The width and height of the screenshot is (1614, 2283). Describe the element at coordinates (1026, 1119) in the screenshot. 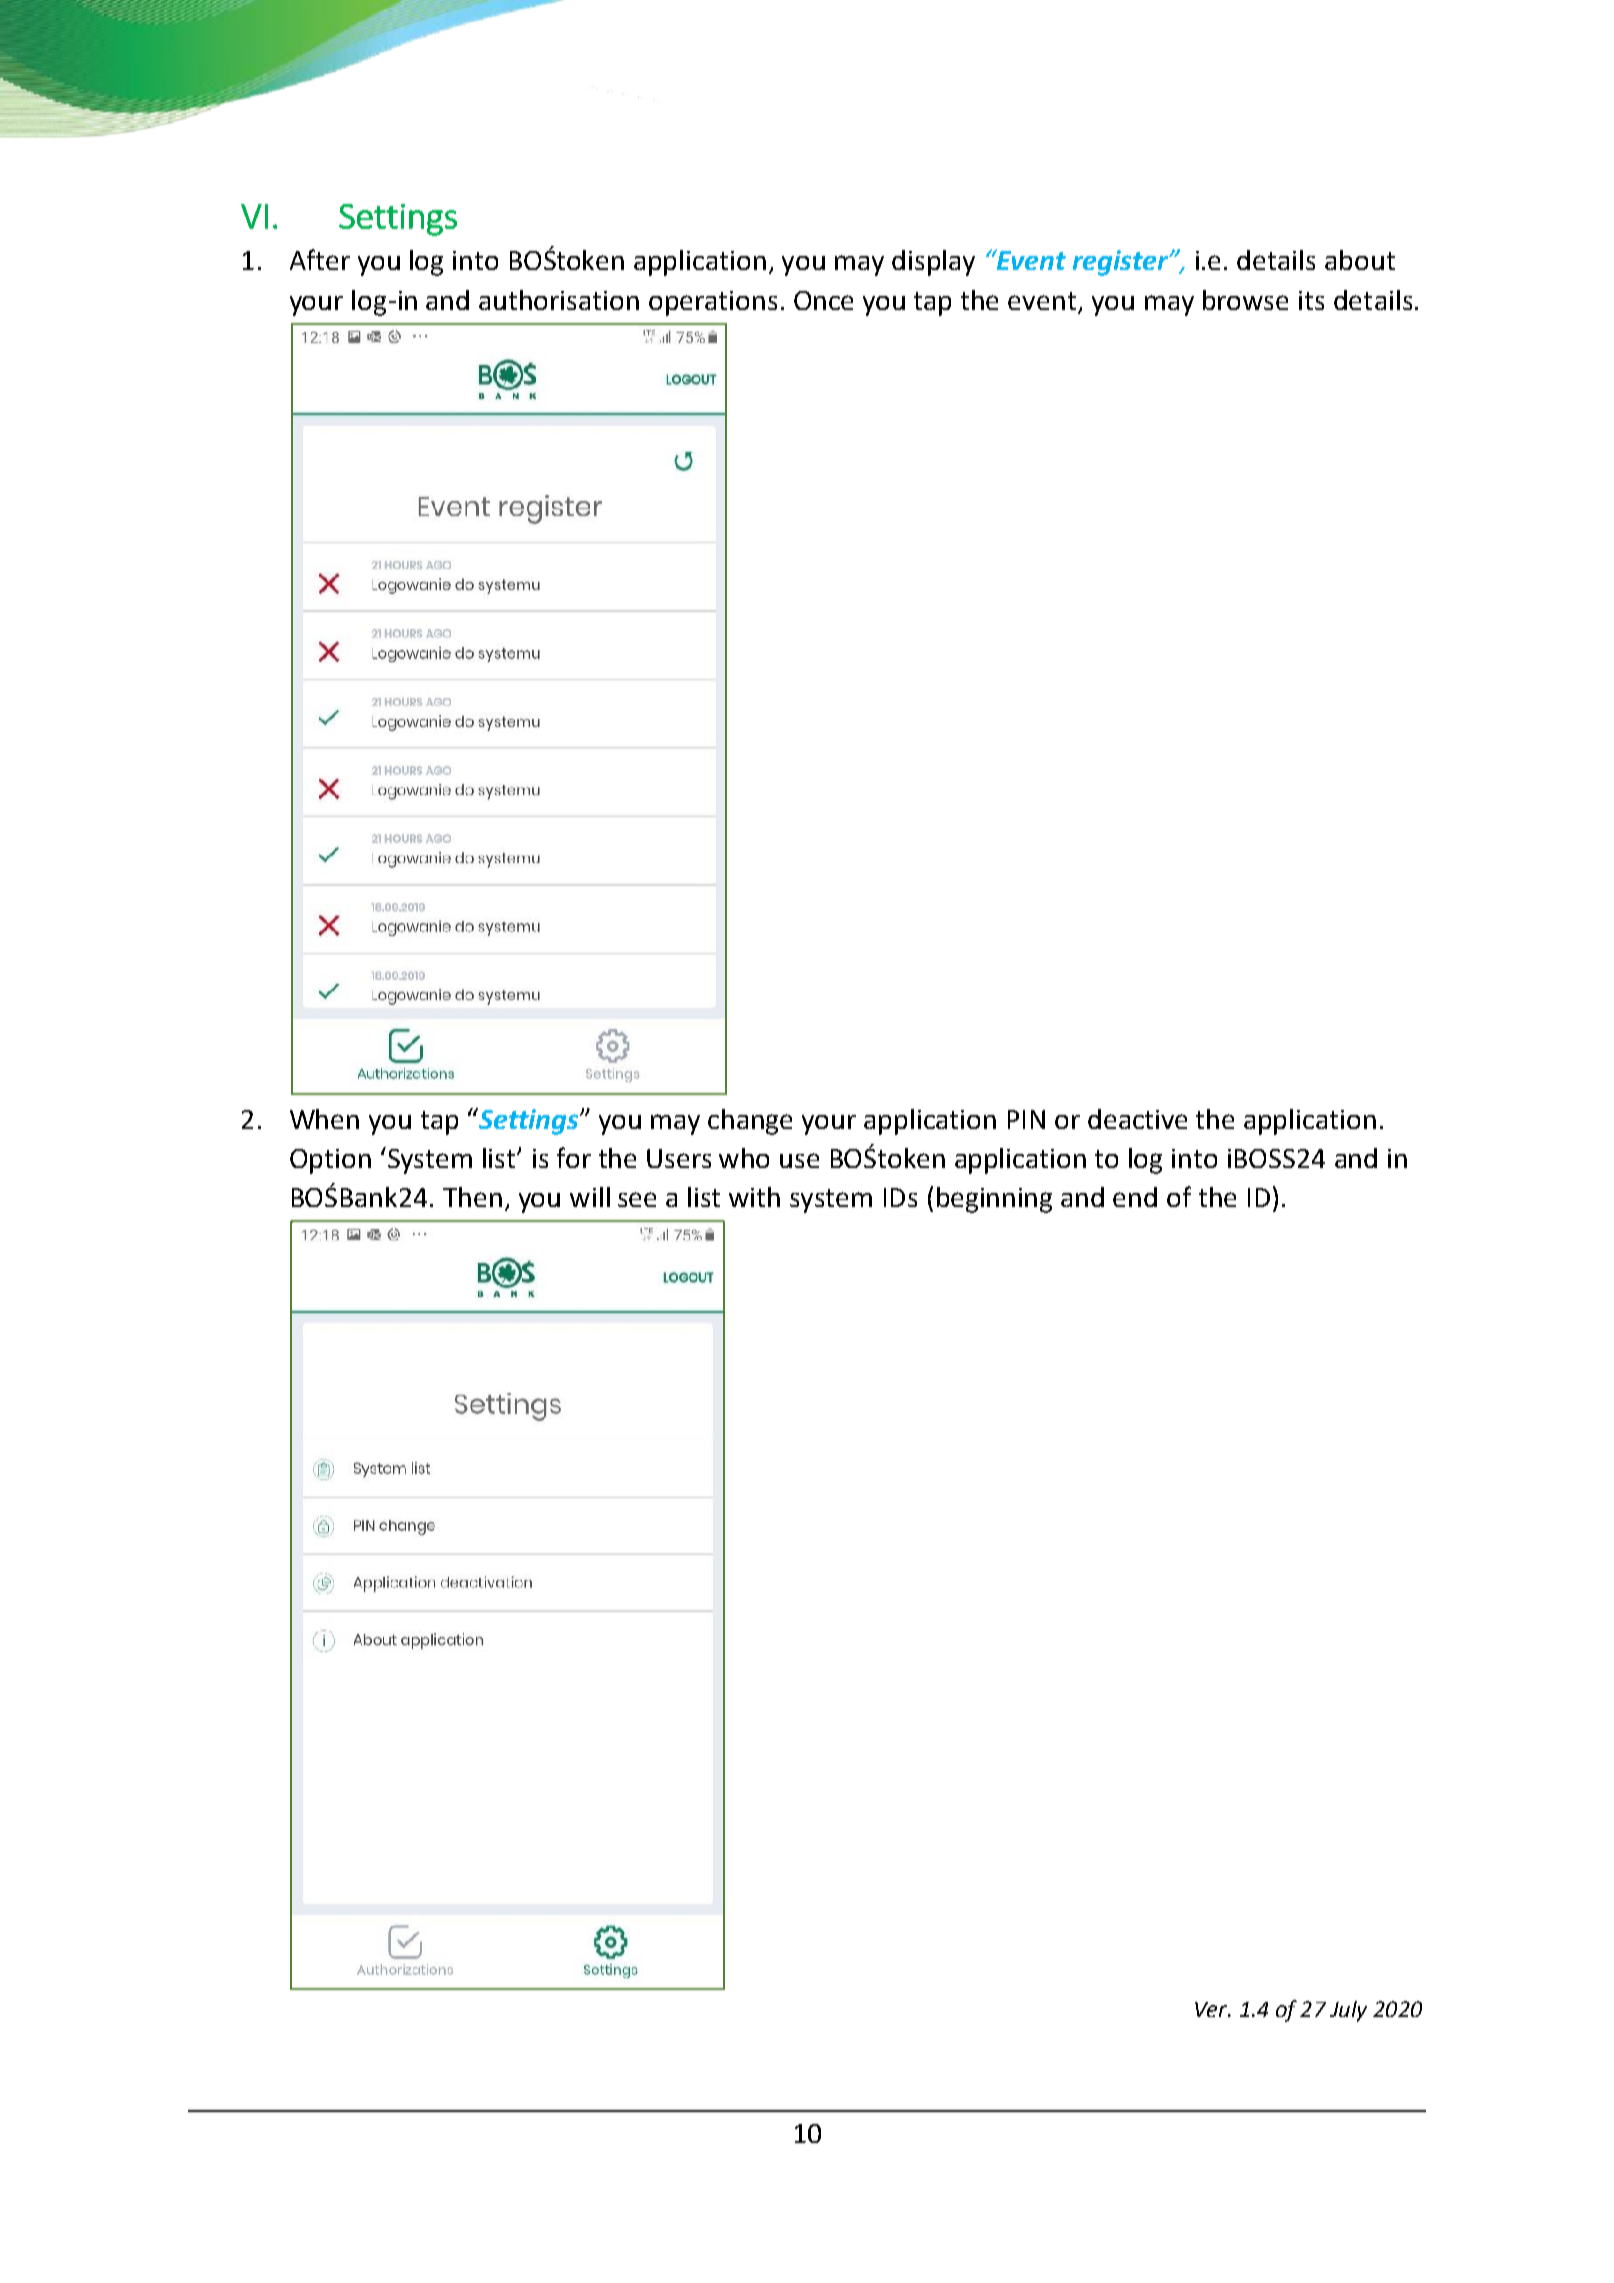

I see `PIN` at that location.
